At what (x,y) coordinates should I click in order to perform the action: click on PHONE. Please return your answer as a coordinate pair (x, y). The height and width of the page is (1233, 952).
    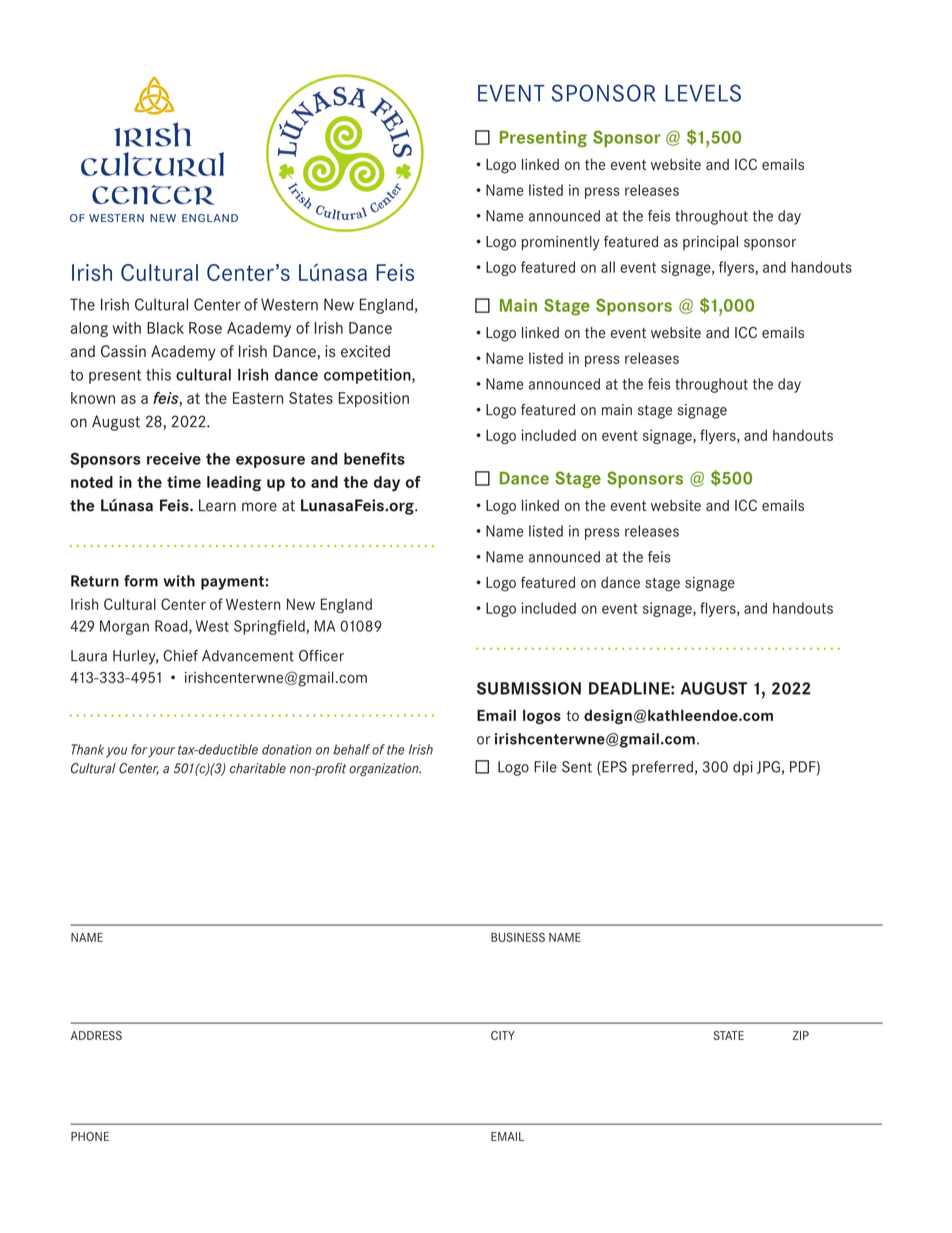
    Looking at the image, I should click on (90, 1136).
